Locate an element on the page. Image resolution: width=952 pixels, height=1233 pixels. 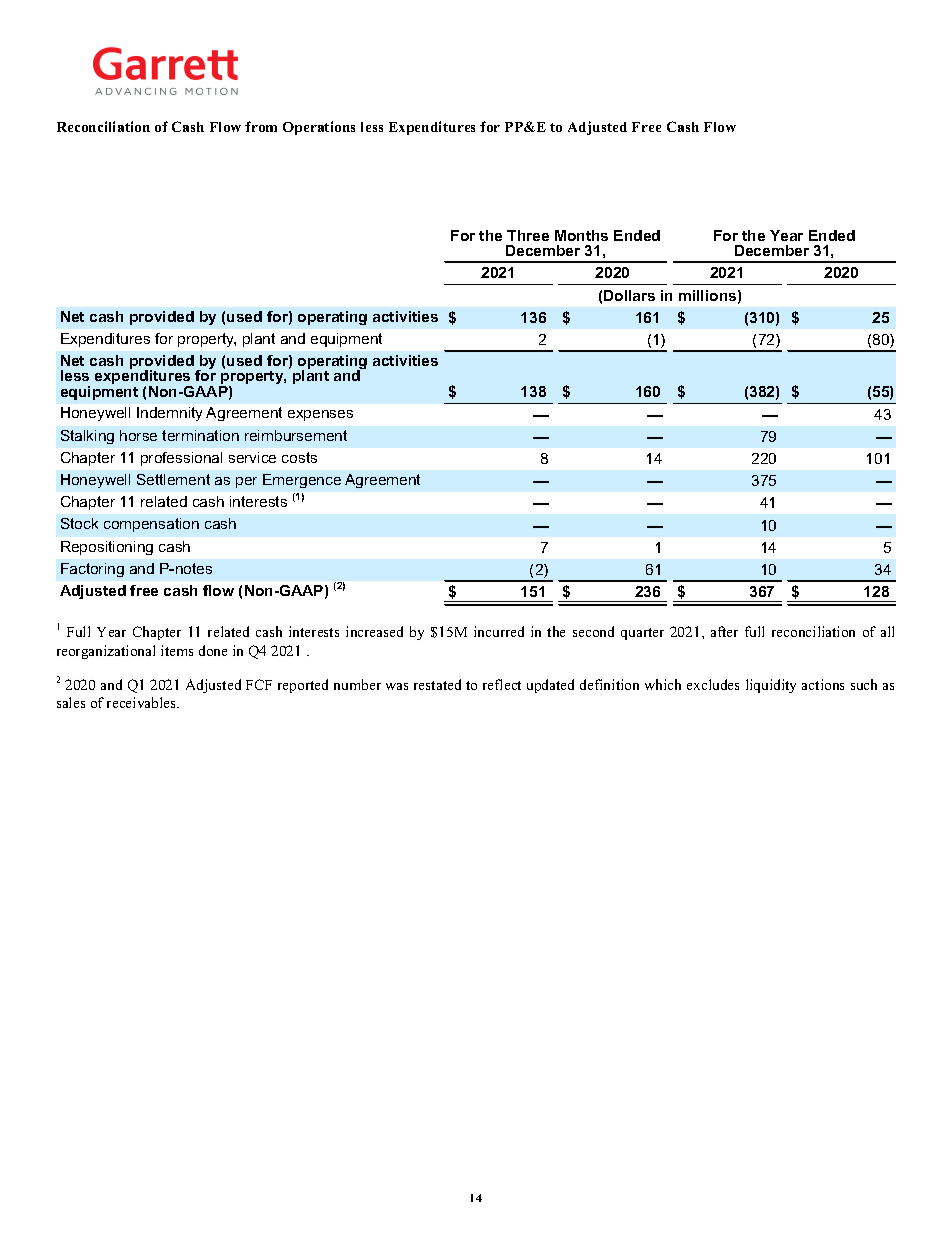
from is located at coordinates (261, 126).
